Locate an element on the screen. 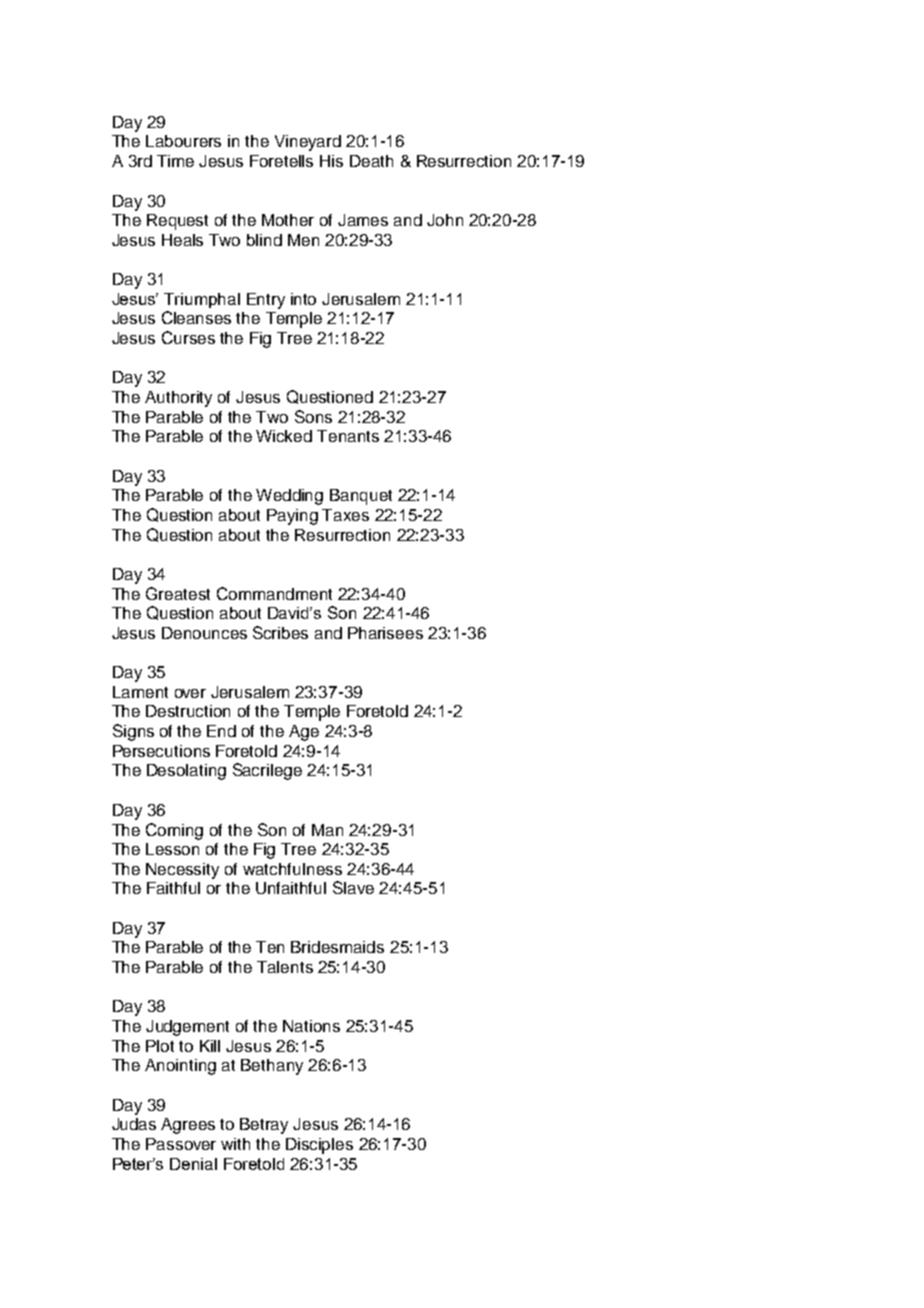  Time is located at coordinates (175, 161).
